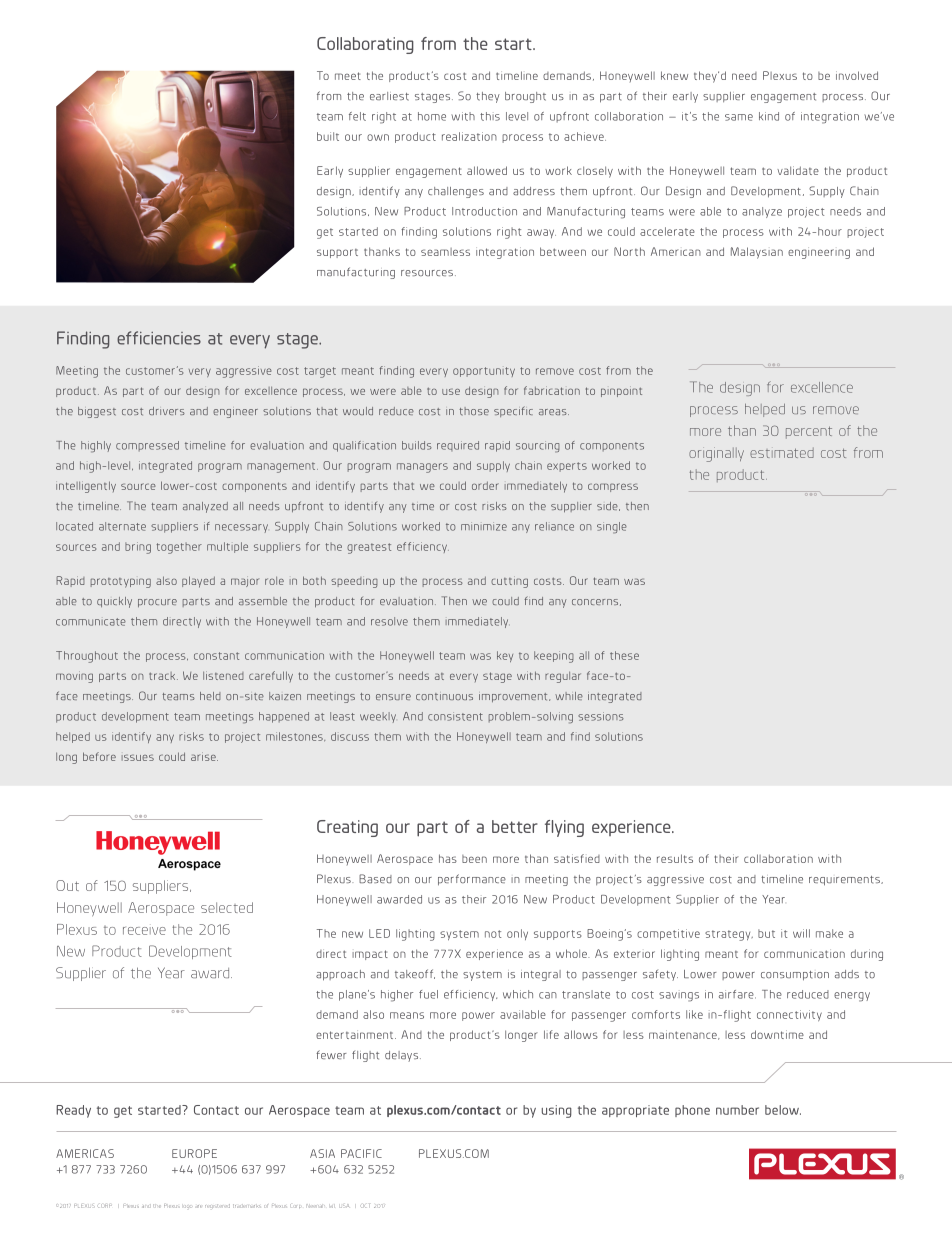 The height and width of the page is (1233, 952). Describe the element at coordinates (179, 548) in the page. I see `together` at that location.
